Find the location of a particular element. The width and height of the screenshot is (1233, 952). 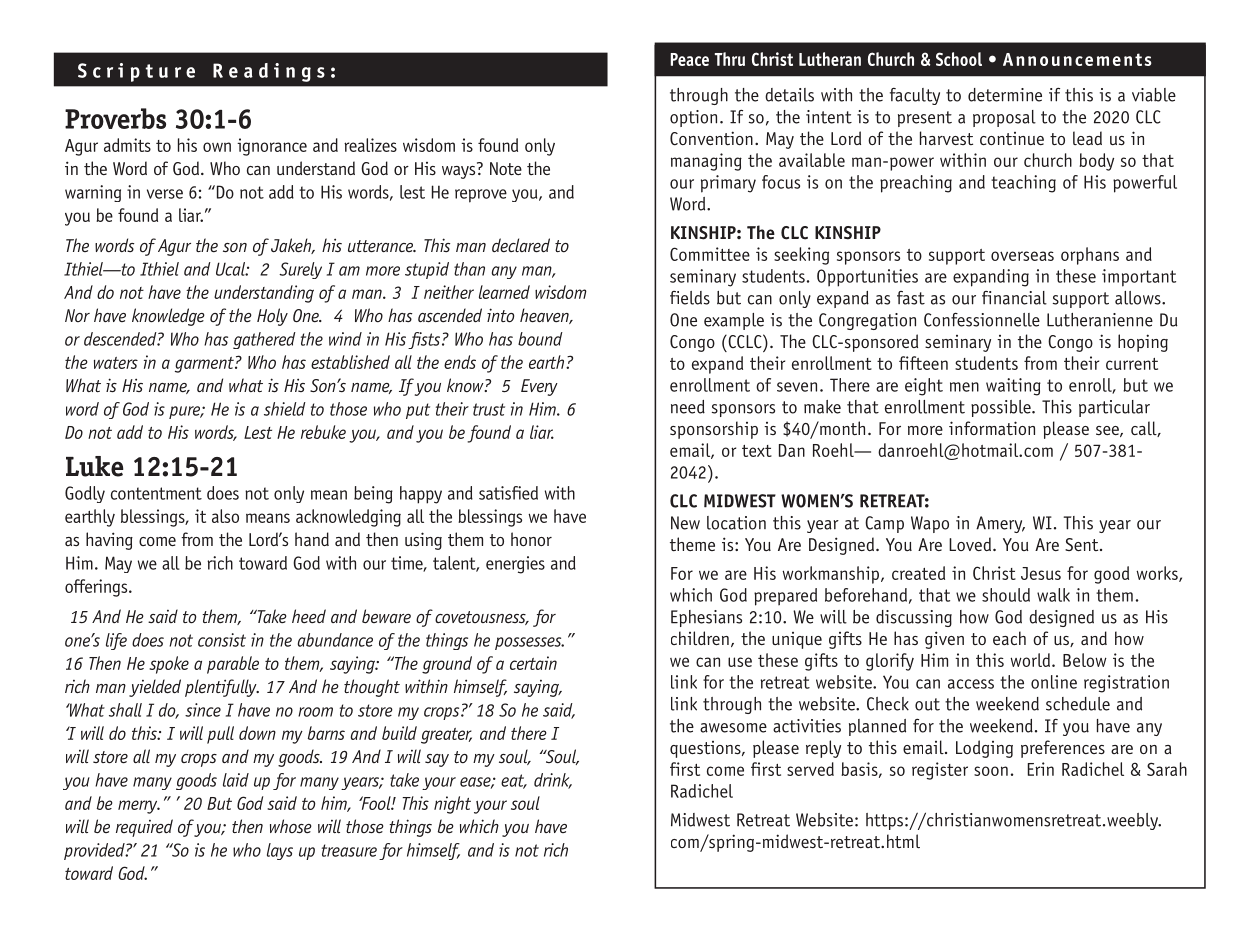

required is located at coordinates (144, 828).
